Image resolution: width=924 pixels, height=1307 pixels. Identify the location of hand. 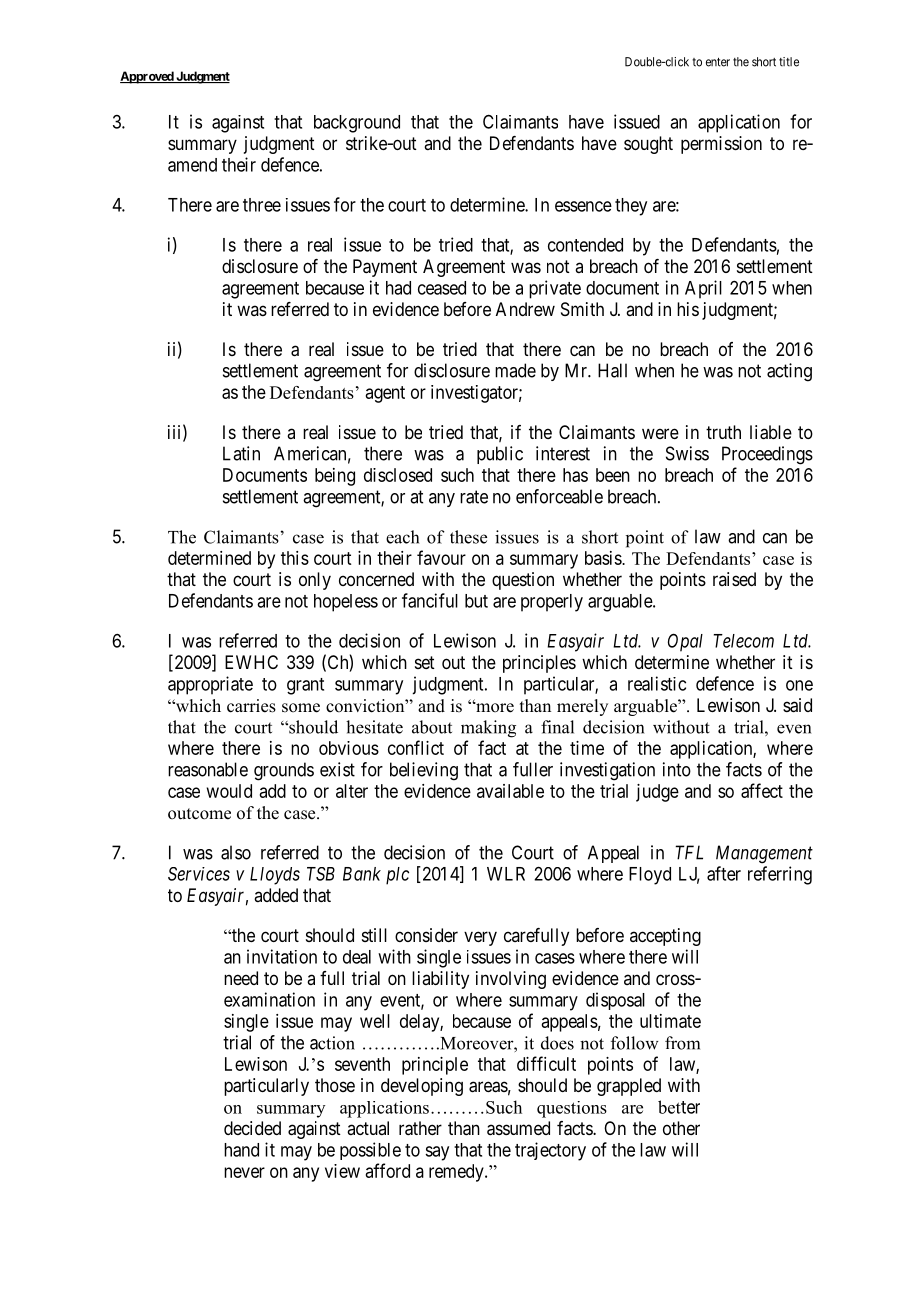
(241, 1150).
